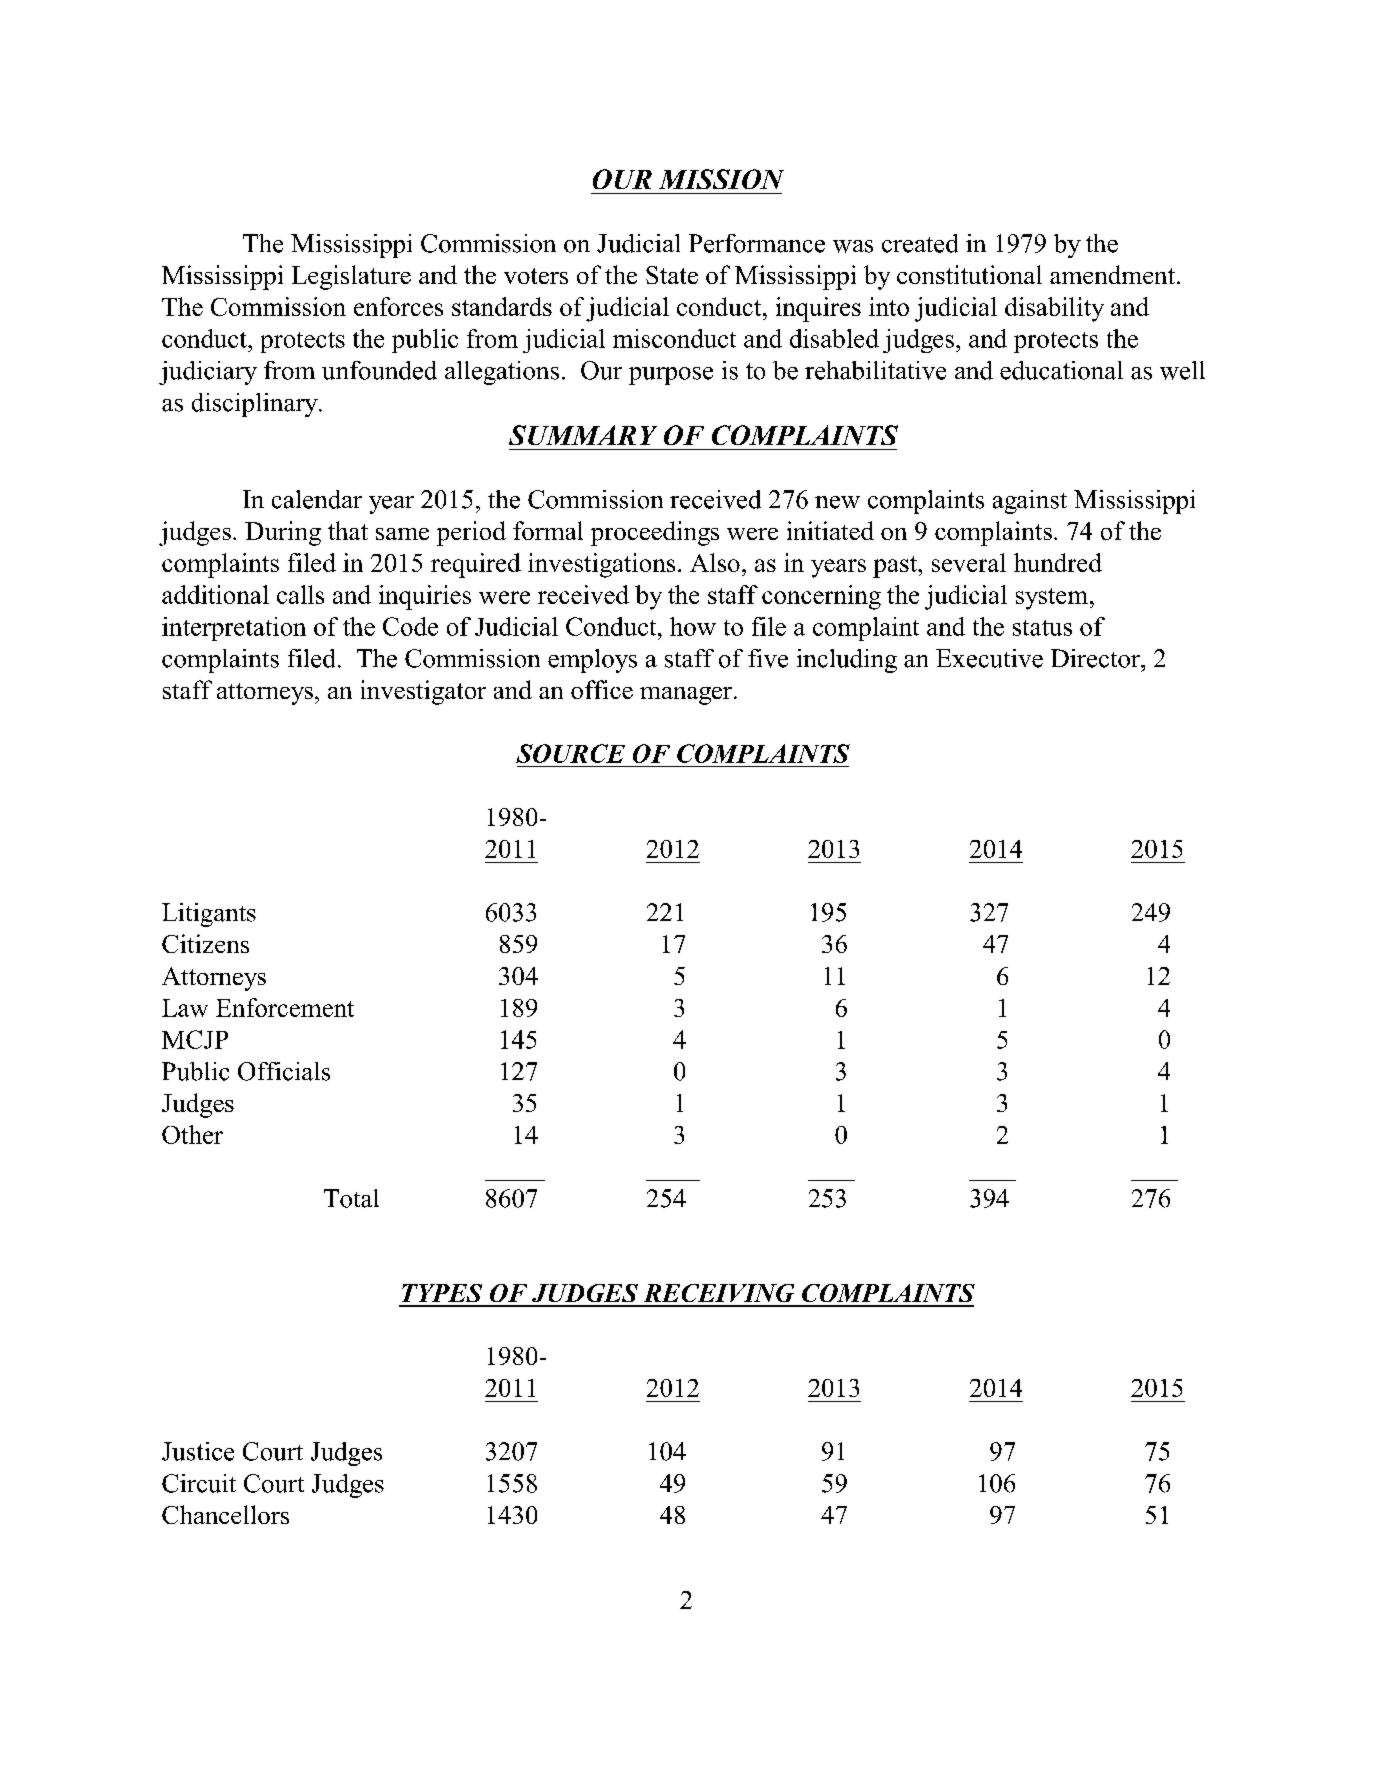 This document has width=1373, height=1777. I want to click on State, so click(672, 275).
